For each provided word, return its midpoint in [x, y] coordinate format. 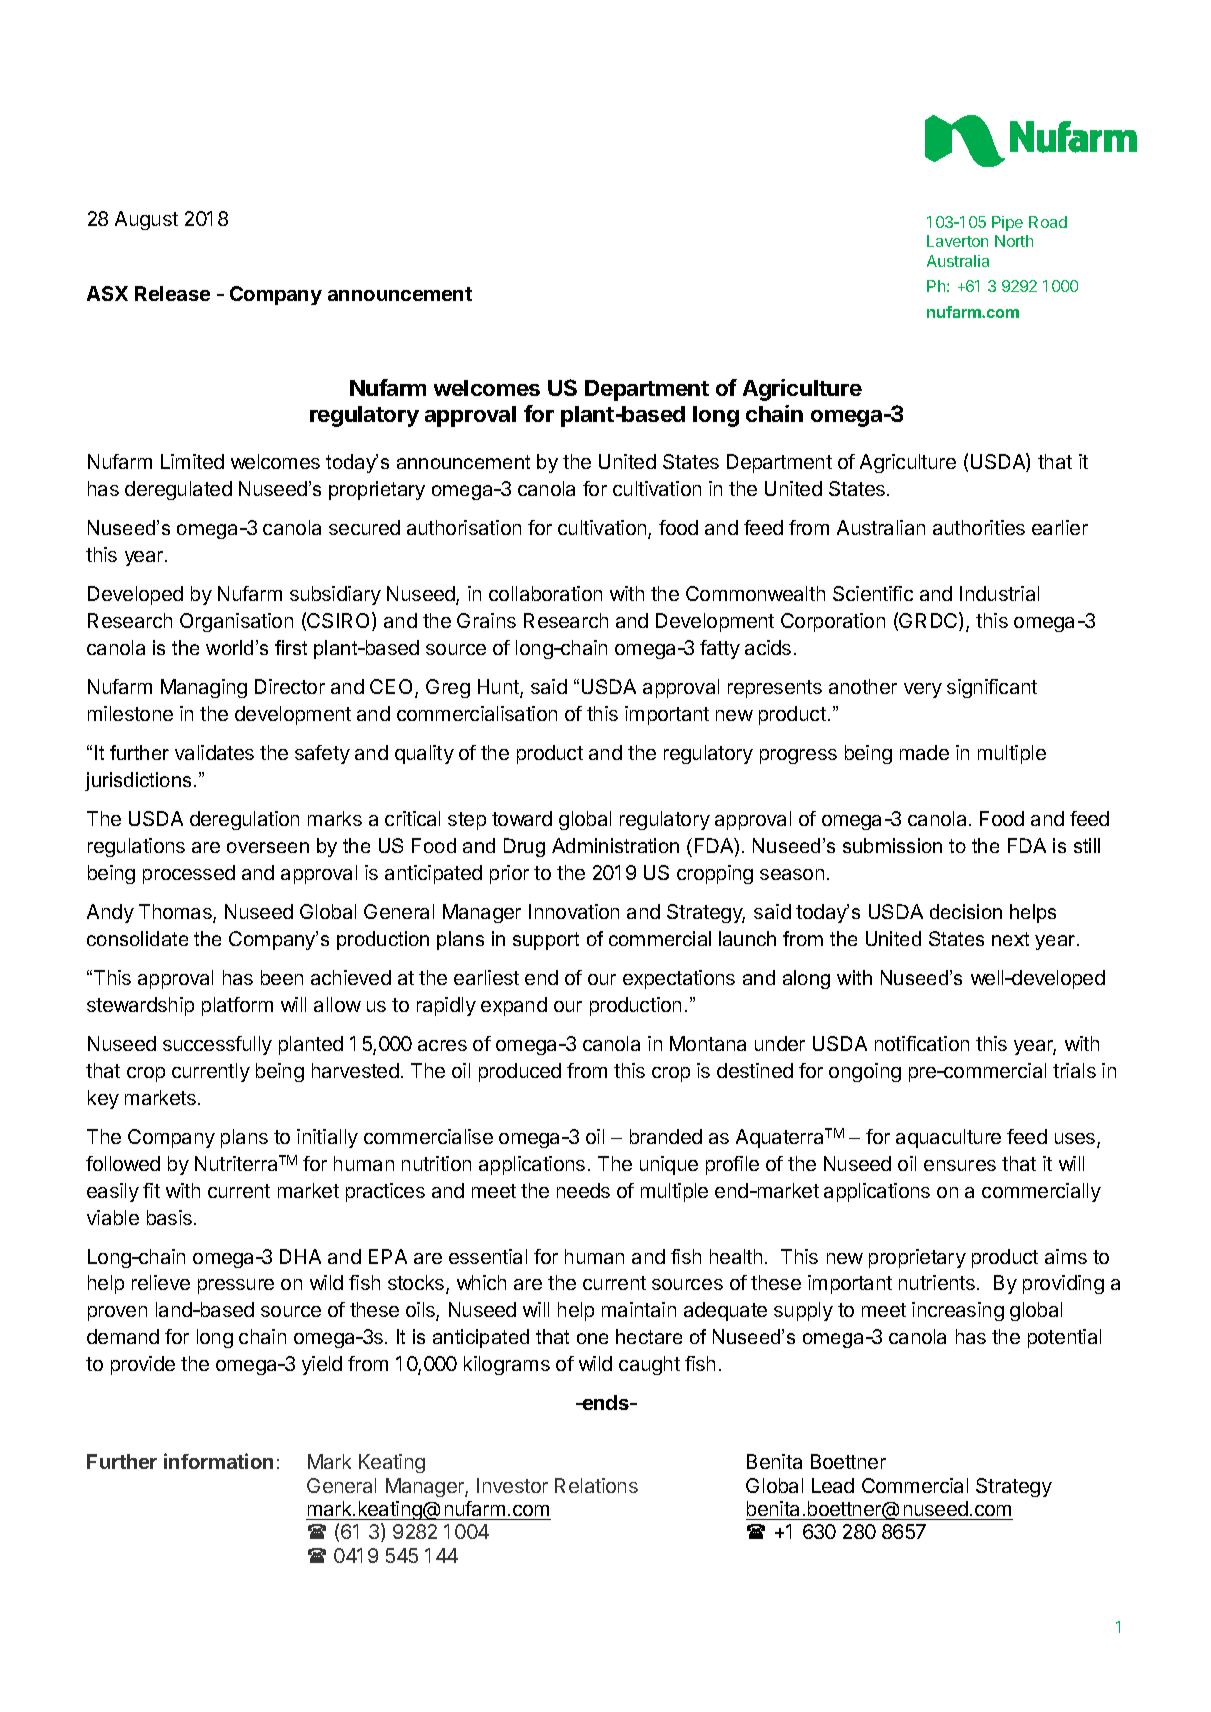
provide [143, 1365]
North [1014, 241]
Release [172, 293]
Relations [596, 1485]
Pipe [1007, 223]
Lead [833, 1485]
